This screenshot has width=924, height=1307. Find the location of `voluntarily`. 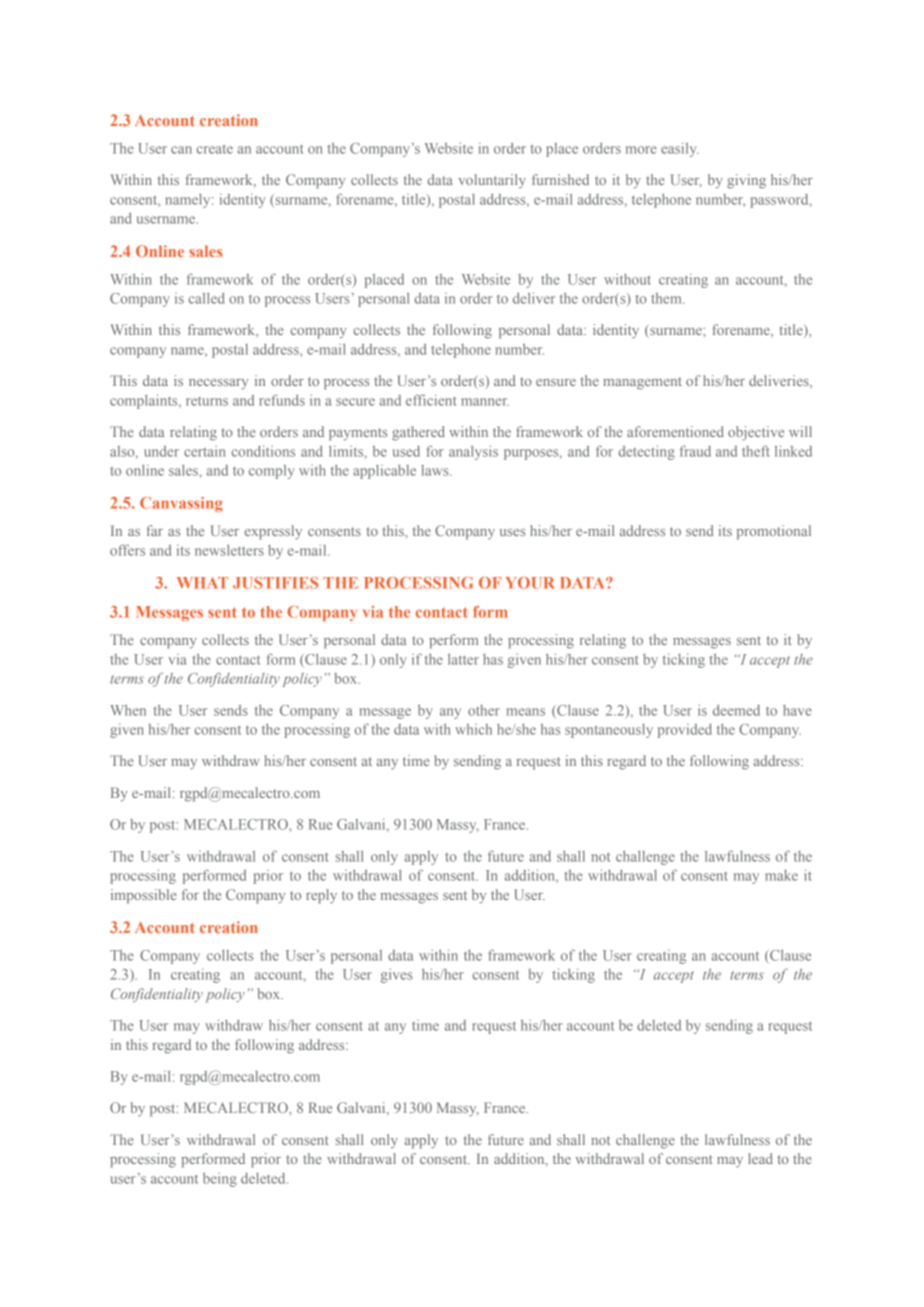

voluntarily is located at coordinates (492, 181).
